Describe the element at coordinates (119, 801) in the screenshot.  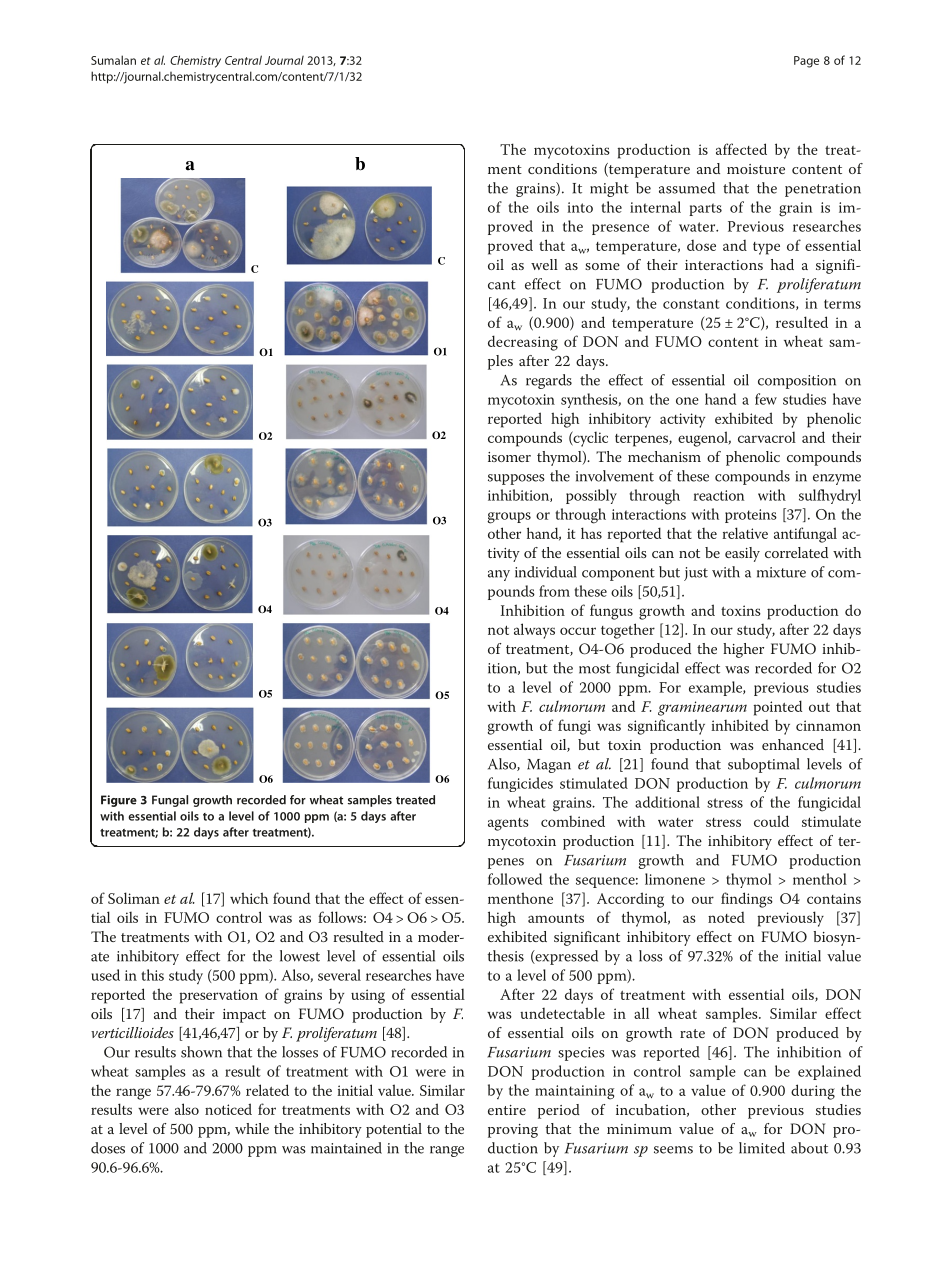
I see `Figure` at that location.
